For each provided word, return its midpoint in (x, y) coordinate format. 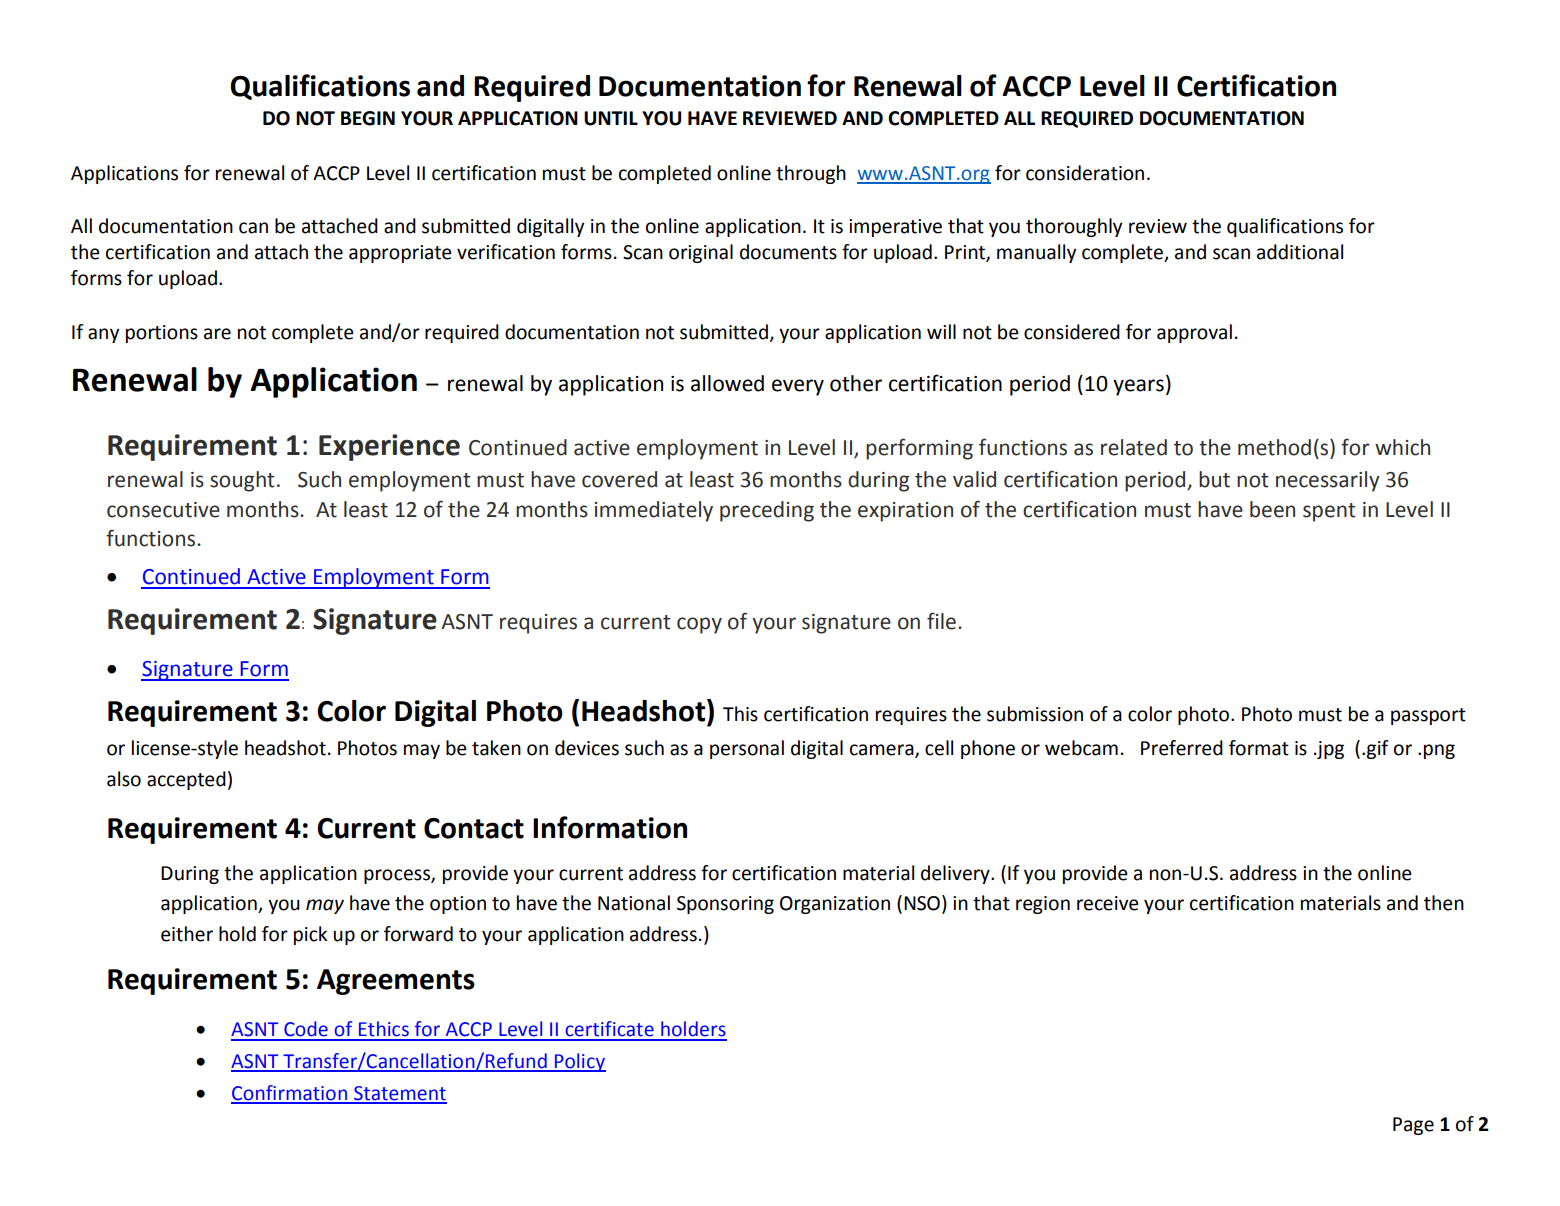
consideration (1085, 173)
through (811, 174)
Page (1413, 1126)
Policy (579, 1062)
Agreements (396, 982)
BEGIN (368, 118)
